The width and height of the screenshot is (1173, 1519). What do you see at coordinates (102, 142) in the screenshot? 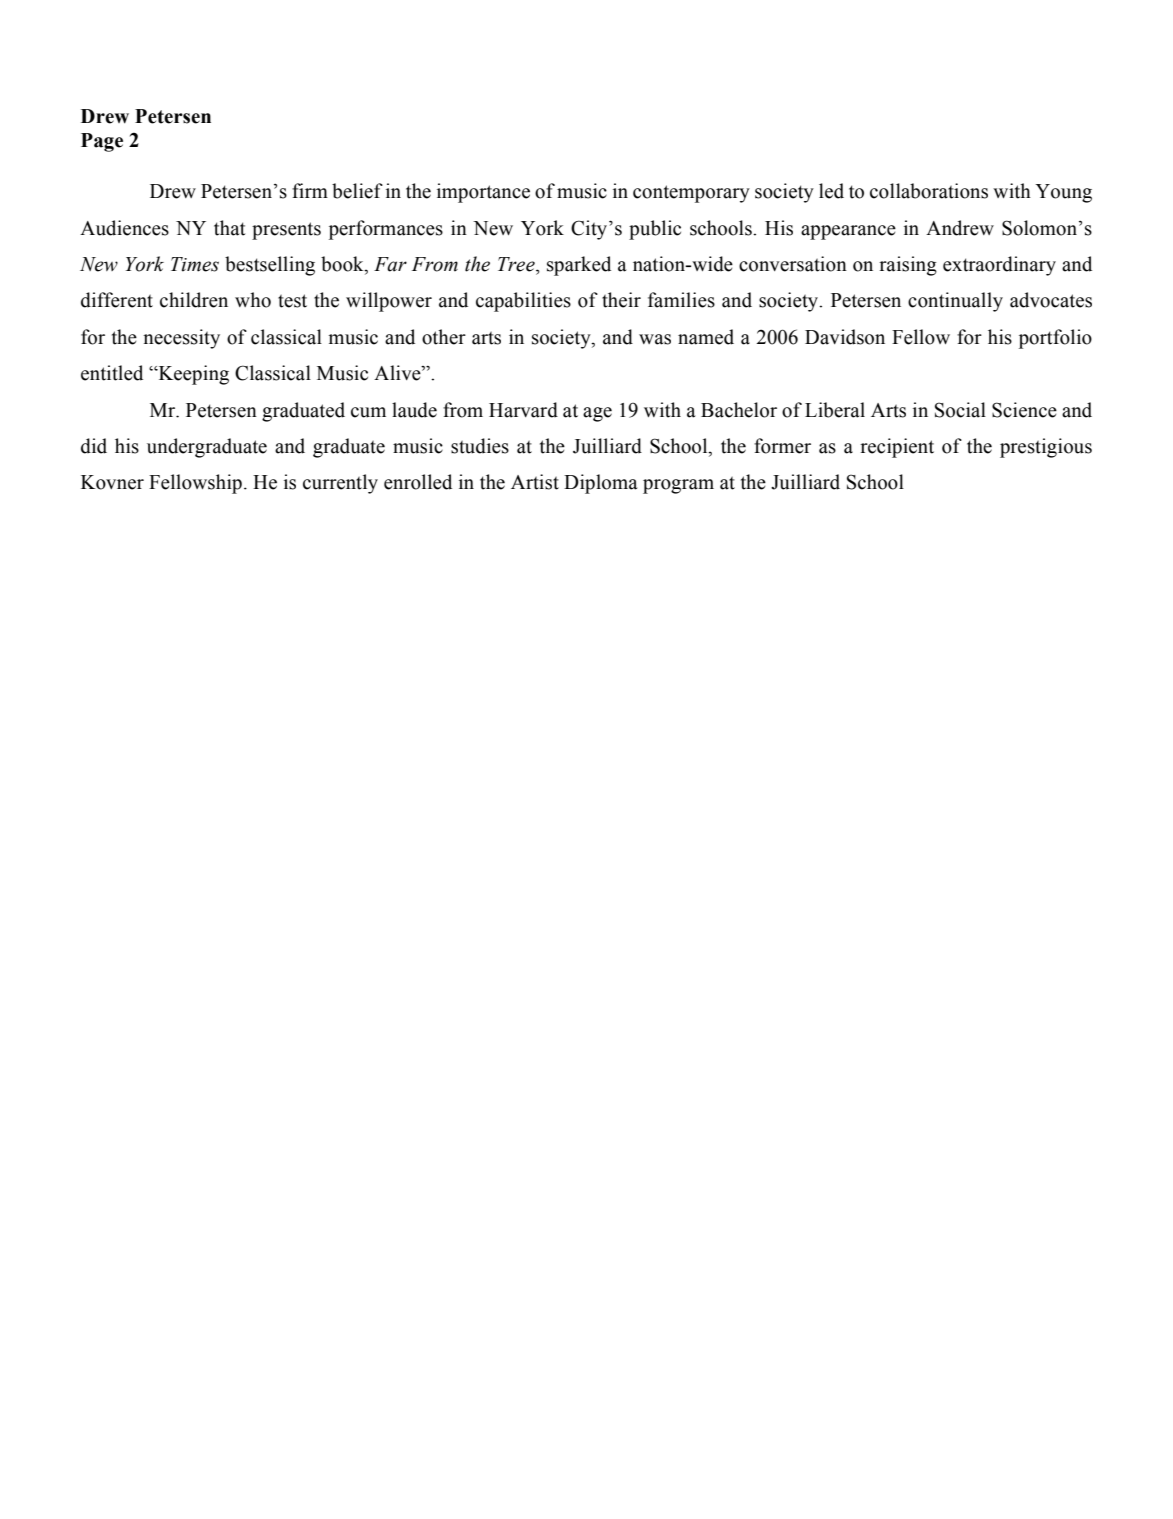
I see `Page` at bounding box center [102, 142].
